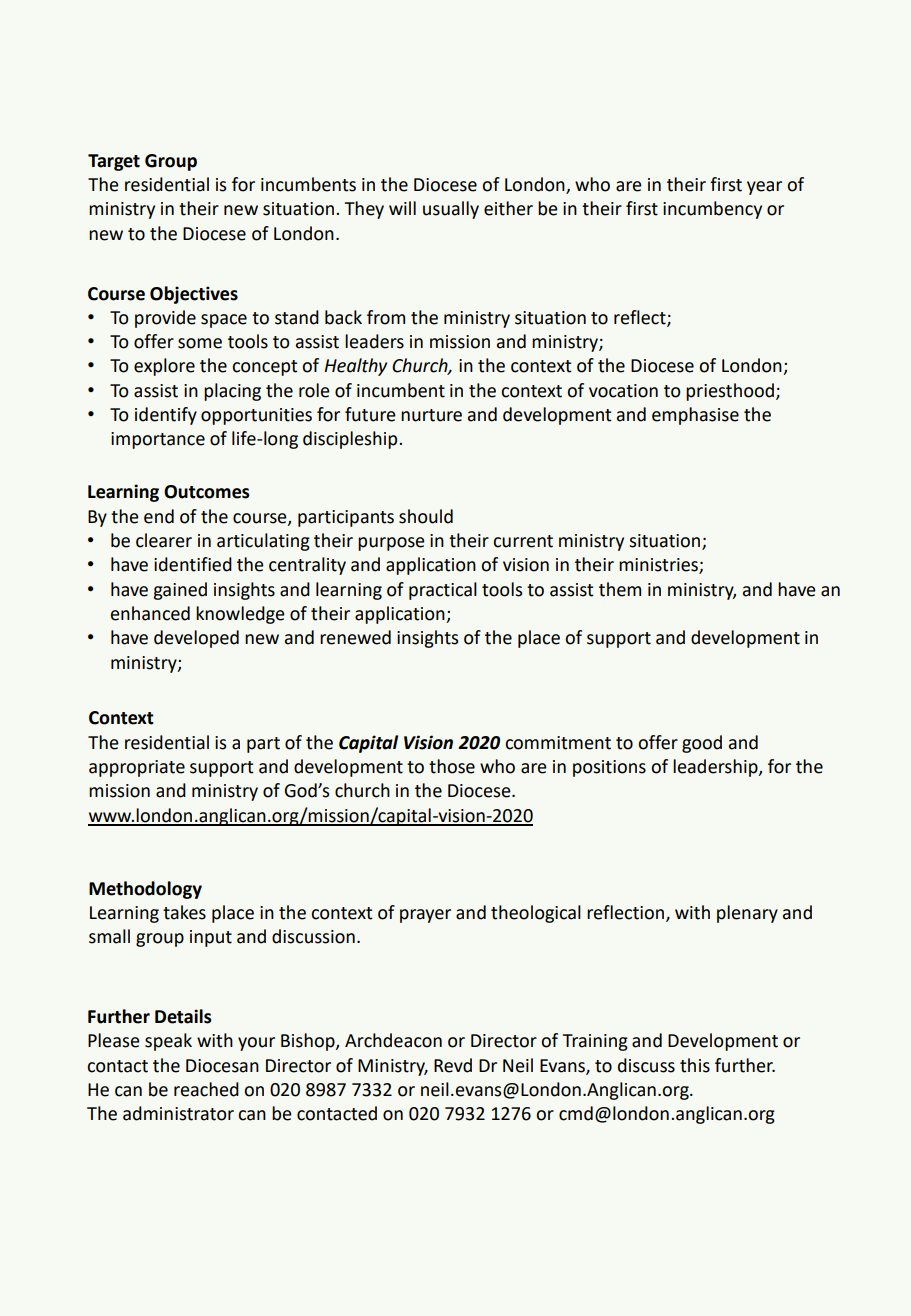 Image resolution: width=911 pixels, height=1316 pixels. What do you see at coordinates (695, 1065) in the image?
I see `this` at bounding box center [695, 1065].
